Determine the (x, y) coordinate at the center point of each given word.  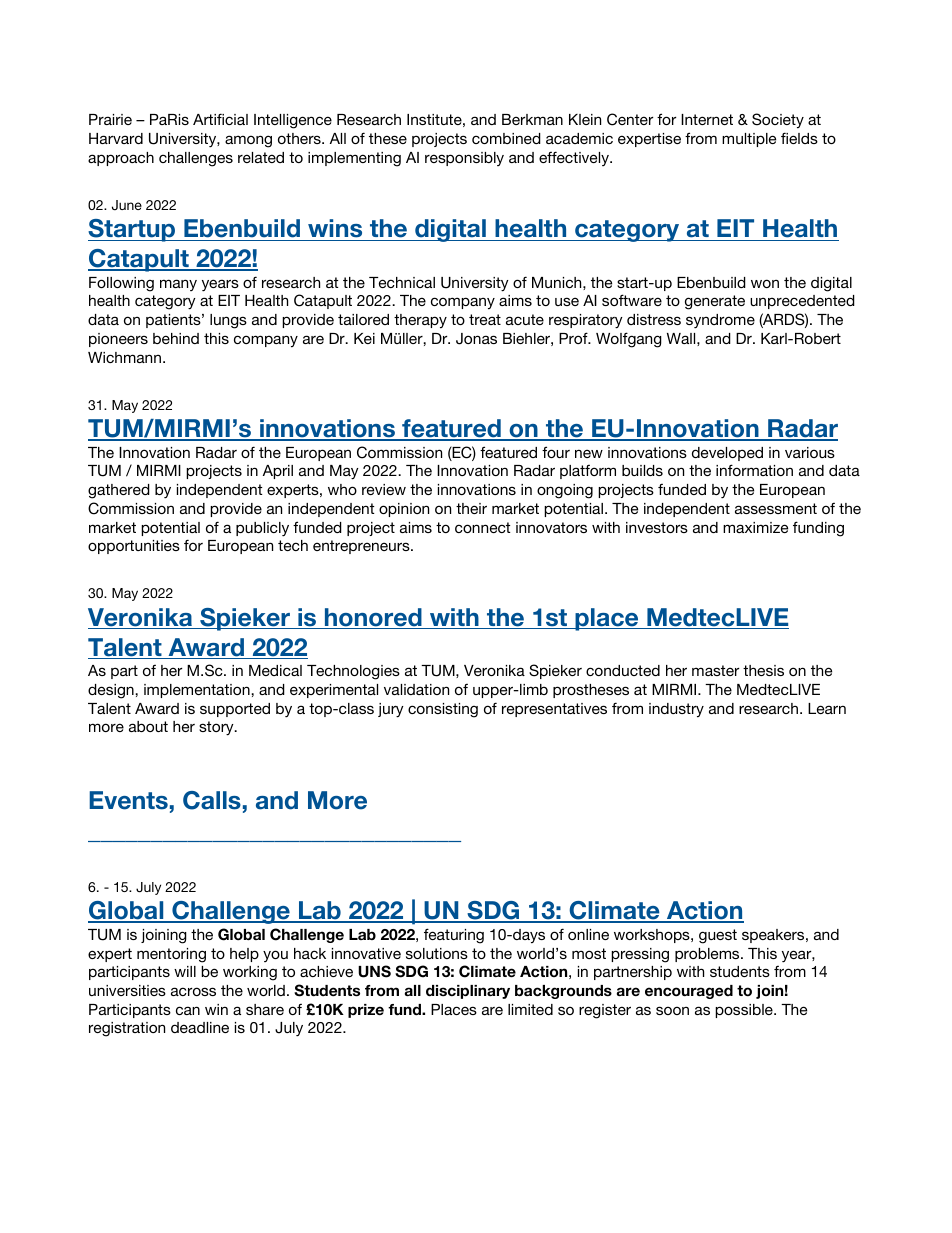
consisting (443, 710)
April (278, 472)
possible (745, 1011)
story (217, 728)
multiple (749, 140)
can (188, 1010)
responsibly (464, 159)
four (556, 452)
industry (676, 710)
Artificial (220, 119)
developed (727, 454)
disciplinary (468, 992)
